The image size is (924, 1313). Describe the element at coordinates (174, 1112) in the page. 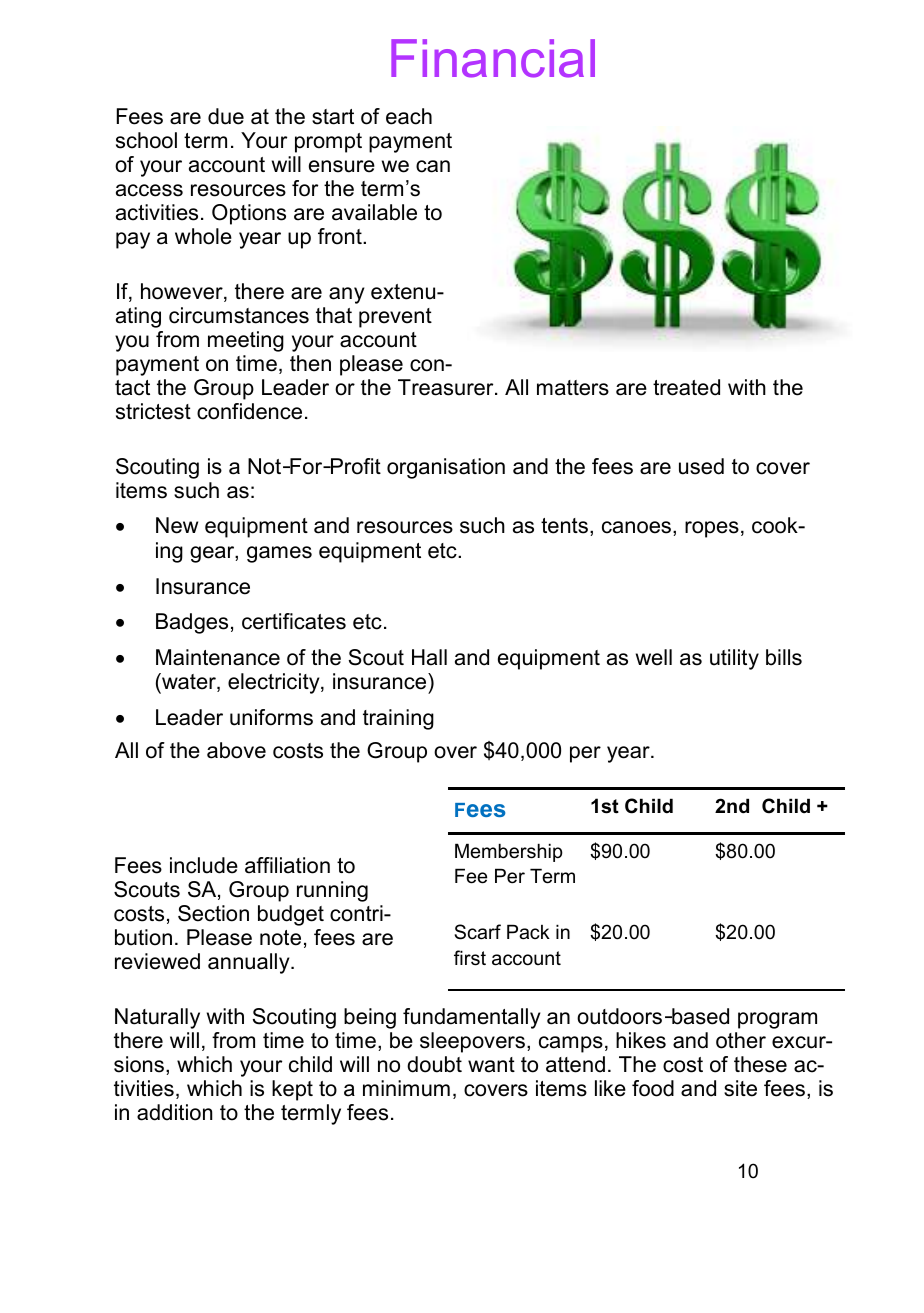

I see `addition` at that location.
